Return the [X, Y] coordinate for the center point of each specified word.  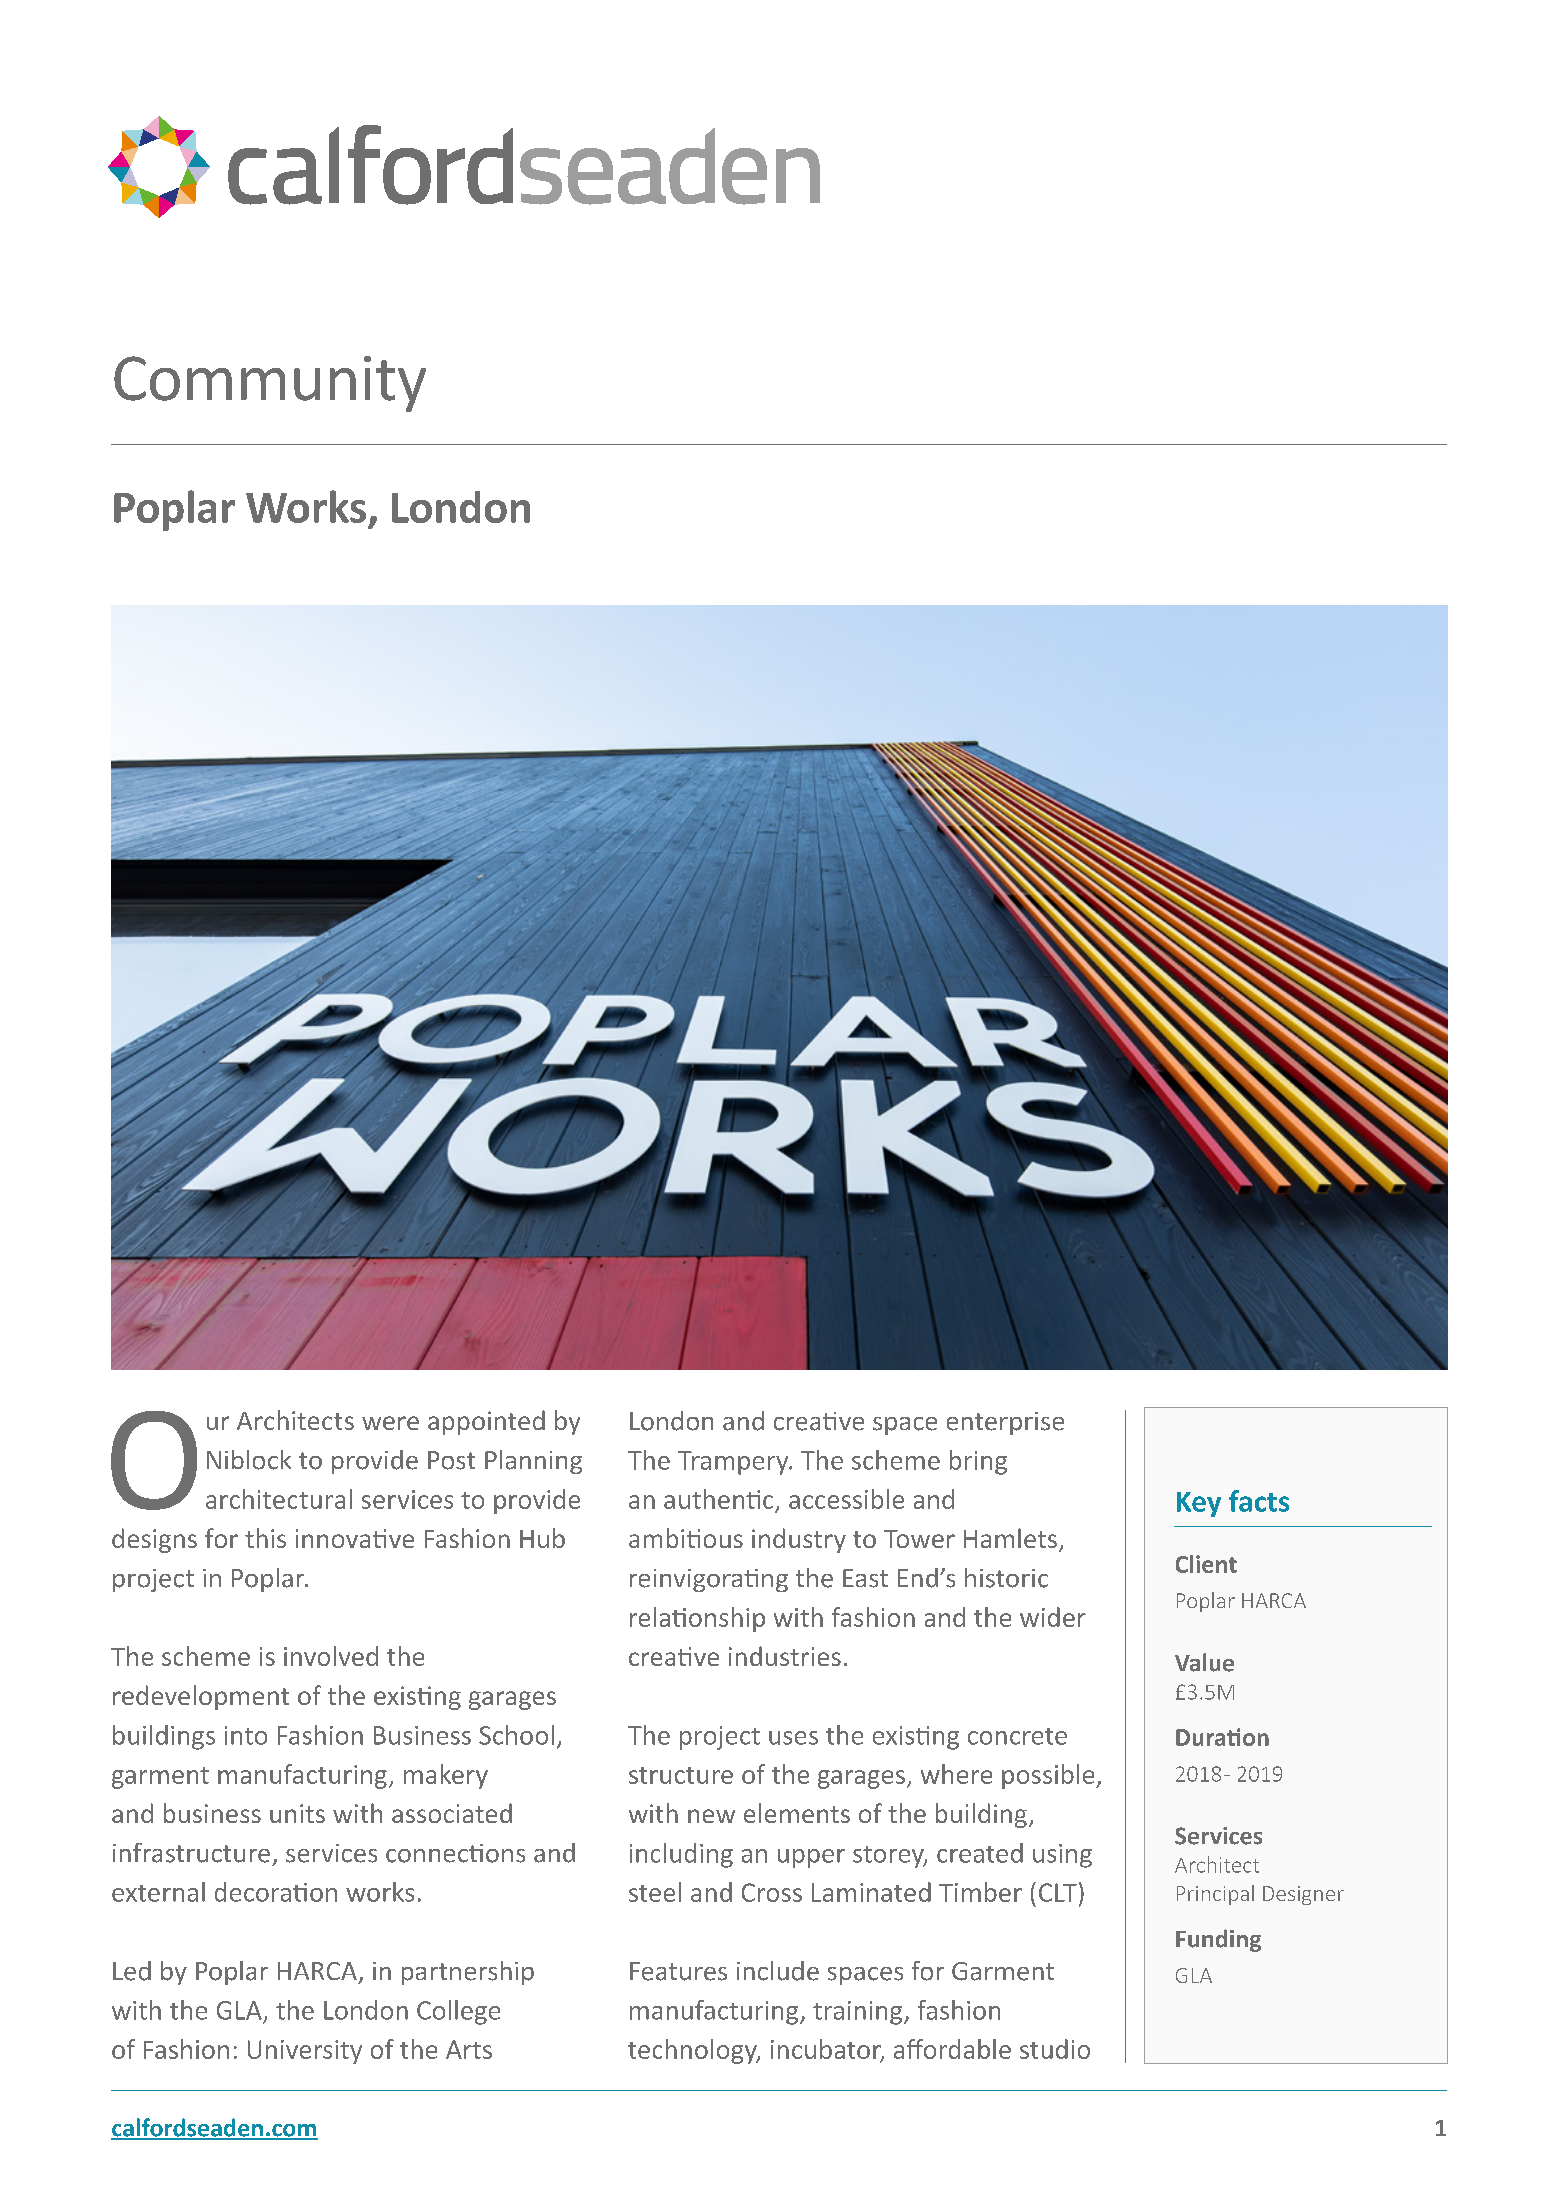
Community [270, 384]
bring [978, 1462]
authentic [718, 1499]
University [305, 2052]
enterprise [1005, 1423]
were [390, 1423]
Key [1199, 1504]
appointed [486, 1422]
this [265, 1538]
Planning [533, 1462]
